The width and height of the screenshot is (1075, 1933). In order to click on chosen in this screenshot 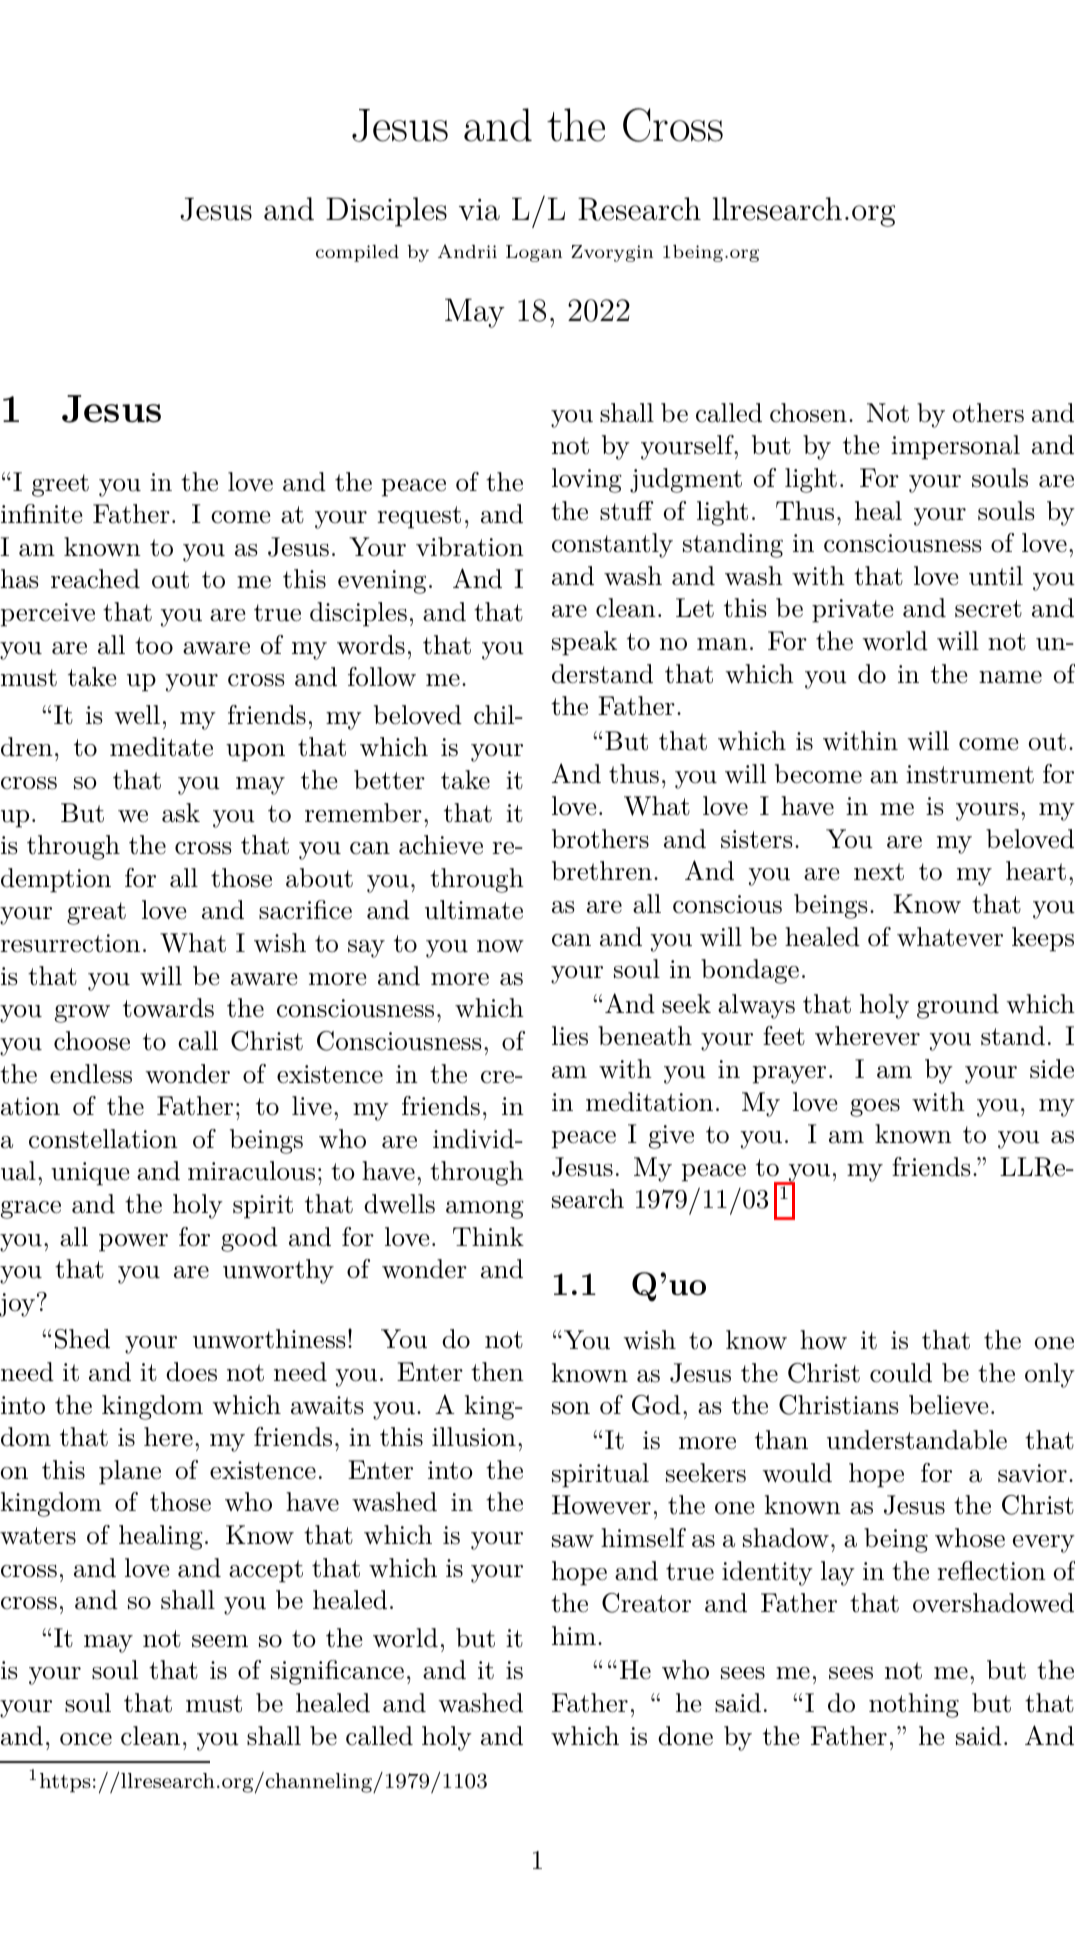, I will do `click(808, 413)`.
